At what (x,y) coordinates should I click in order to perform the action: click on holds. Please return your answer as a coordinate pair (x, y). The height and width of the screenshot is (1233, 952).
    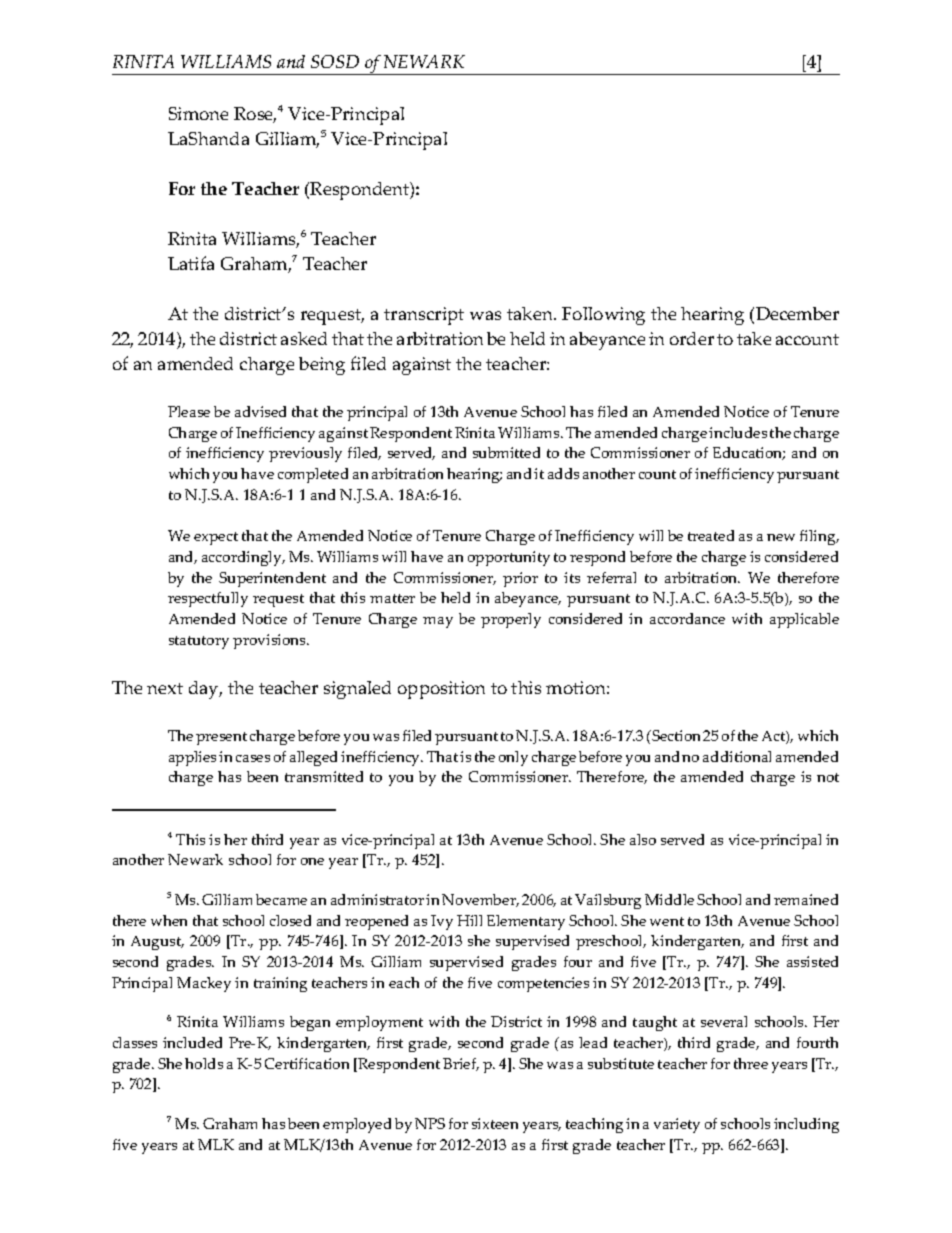
    Looking at the image, I should click on (204, 1063).
